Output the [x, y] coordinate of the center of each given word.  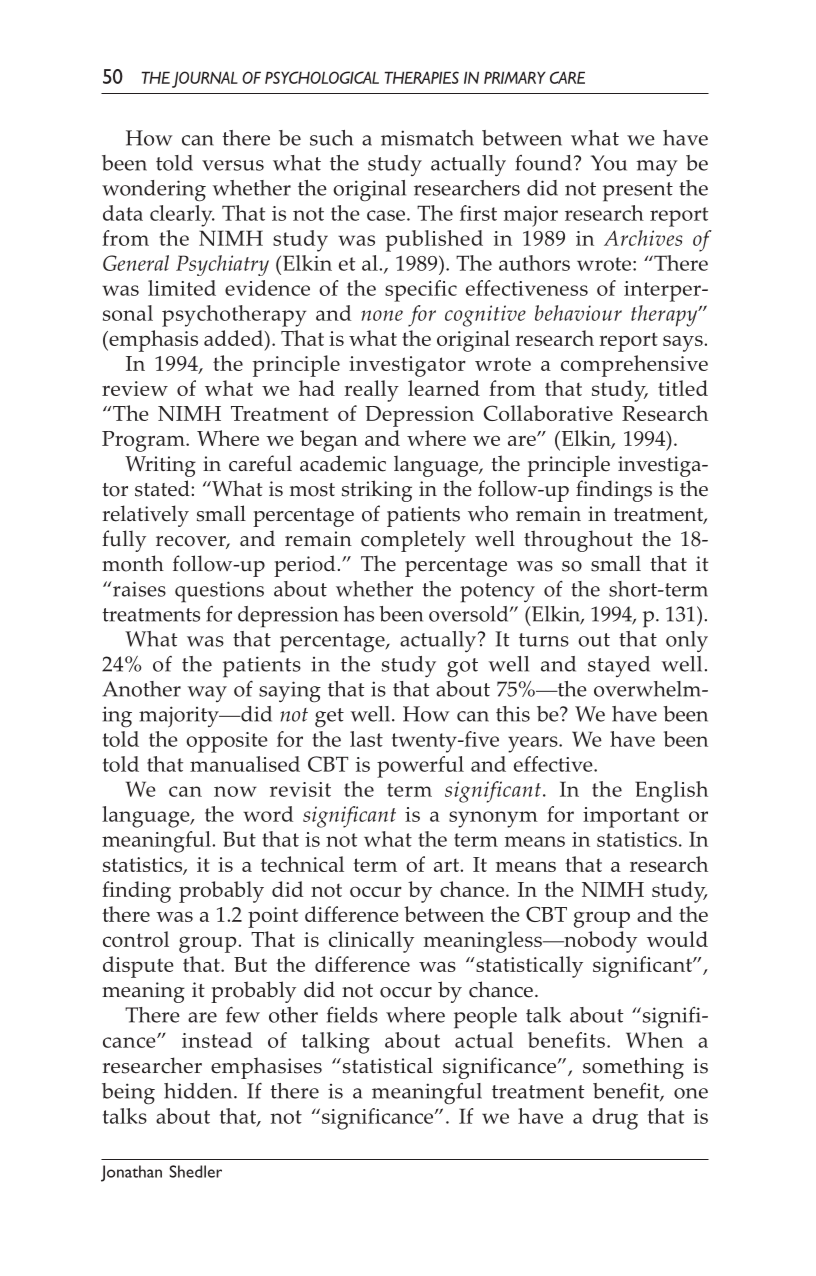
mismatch [427, 138]
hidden [199, 1091]
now [235, 791]
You [609, 163]
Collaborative [548, 413]
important [631, 817]
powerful [420, 767]
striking [377, 491]
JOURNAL [205, 79]
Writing [160, 466]
